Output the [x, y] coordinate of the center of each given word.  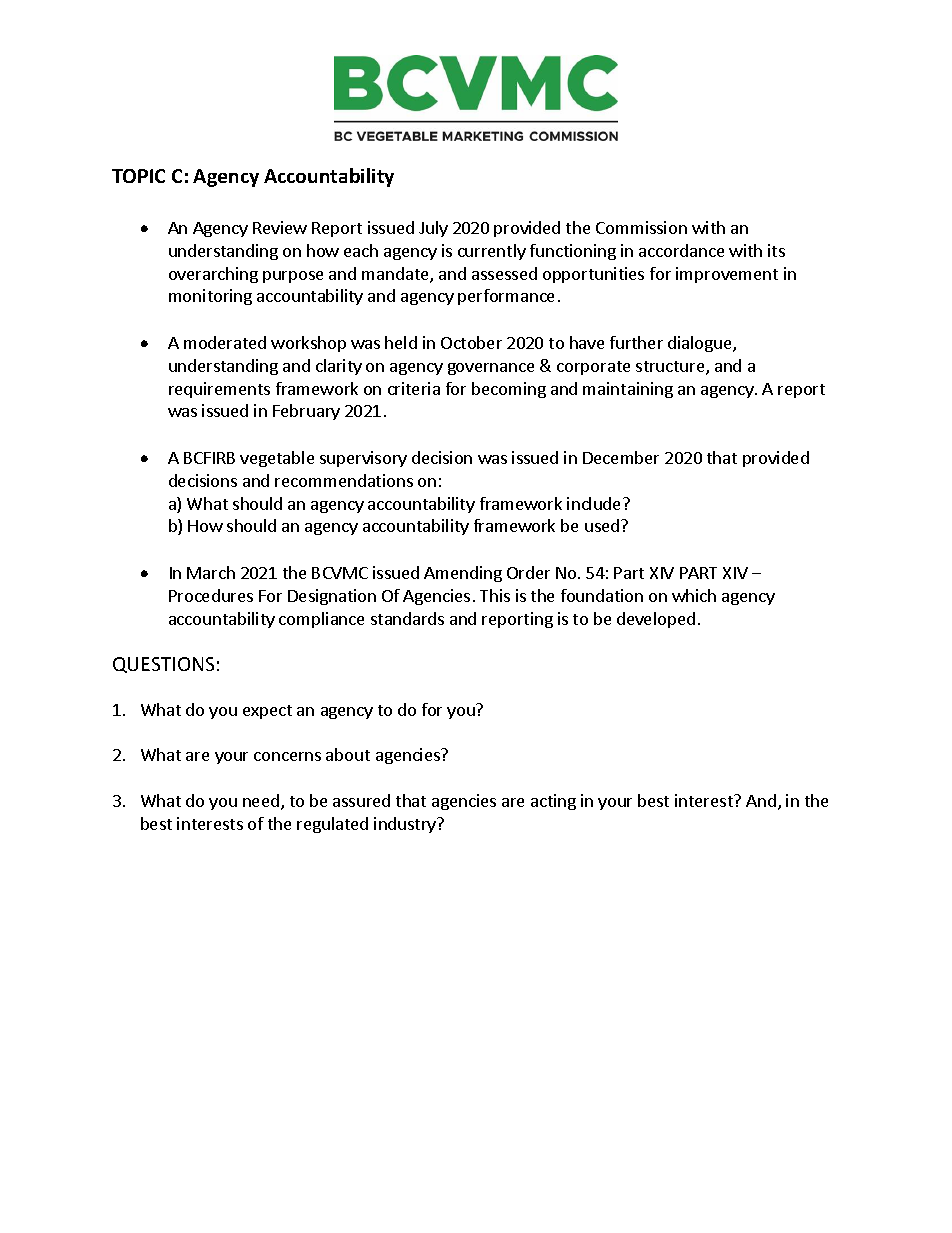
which [694, 595]
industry [406, 825]
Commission [641, 227]
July [433, 229]
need [261, 800]
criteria [414, 388]
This [495, 595]
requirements [219, 390]
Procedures [211, 595]
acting [553, 802]
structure [671, 368]
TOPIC [138, 176]
